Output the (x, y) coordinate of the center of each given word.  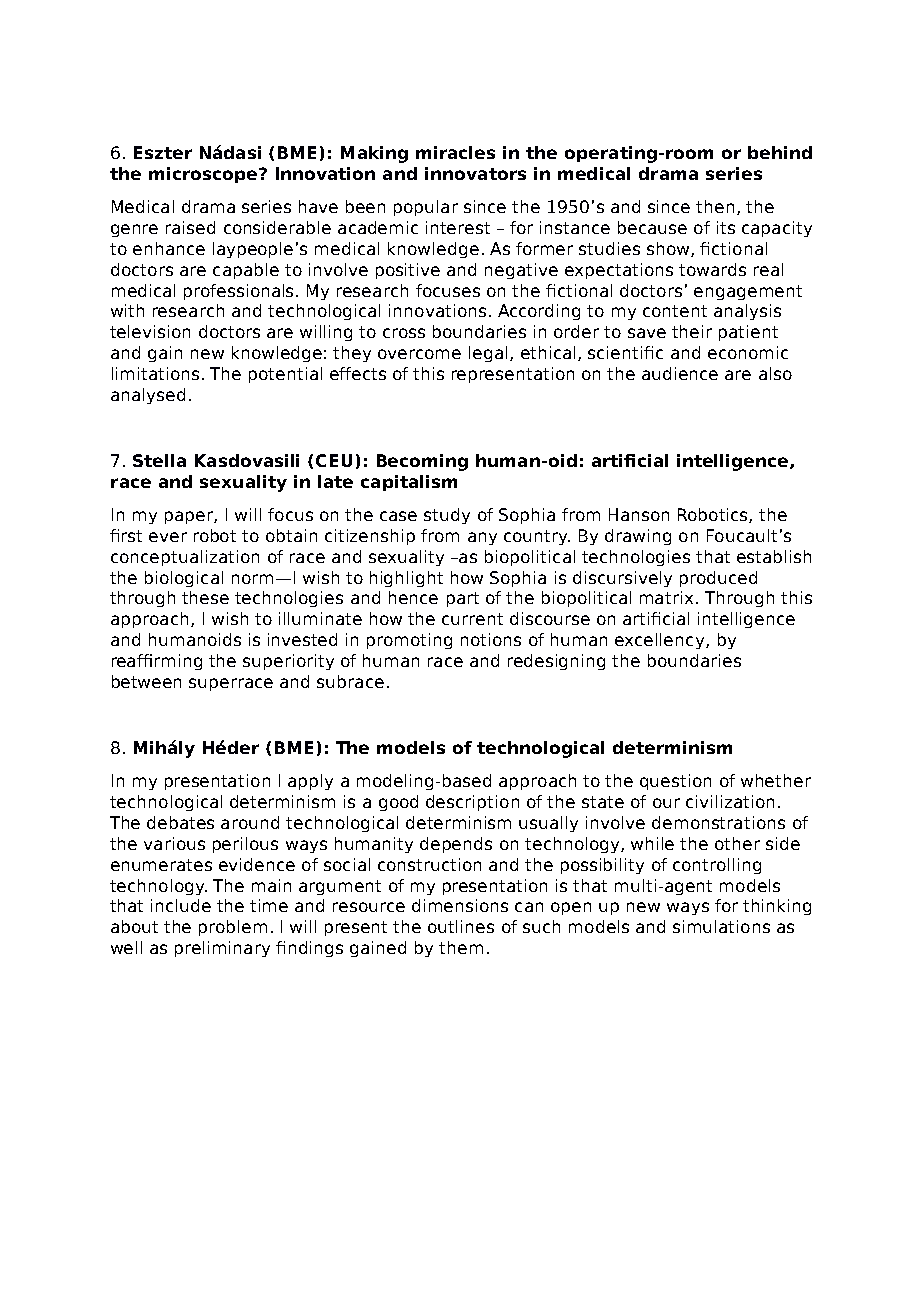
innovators (475, 173)
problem (233, 928)
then (715, 206)
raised (190, 227)
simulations (721, 926)
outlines (461, 926)
